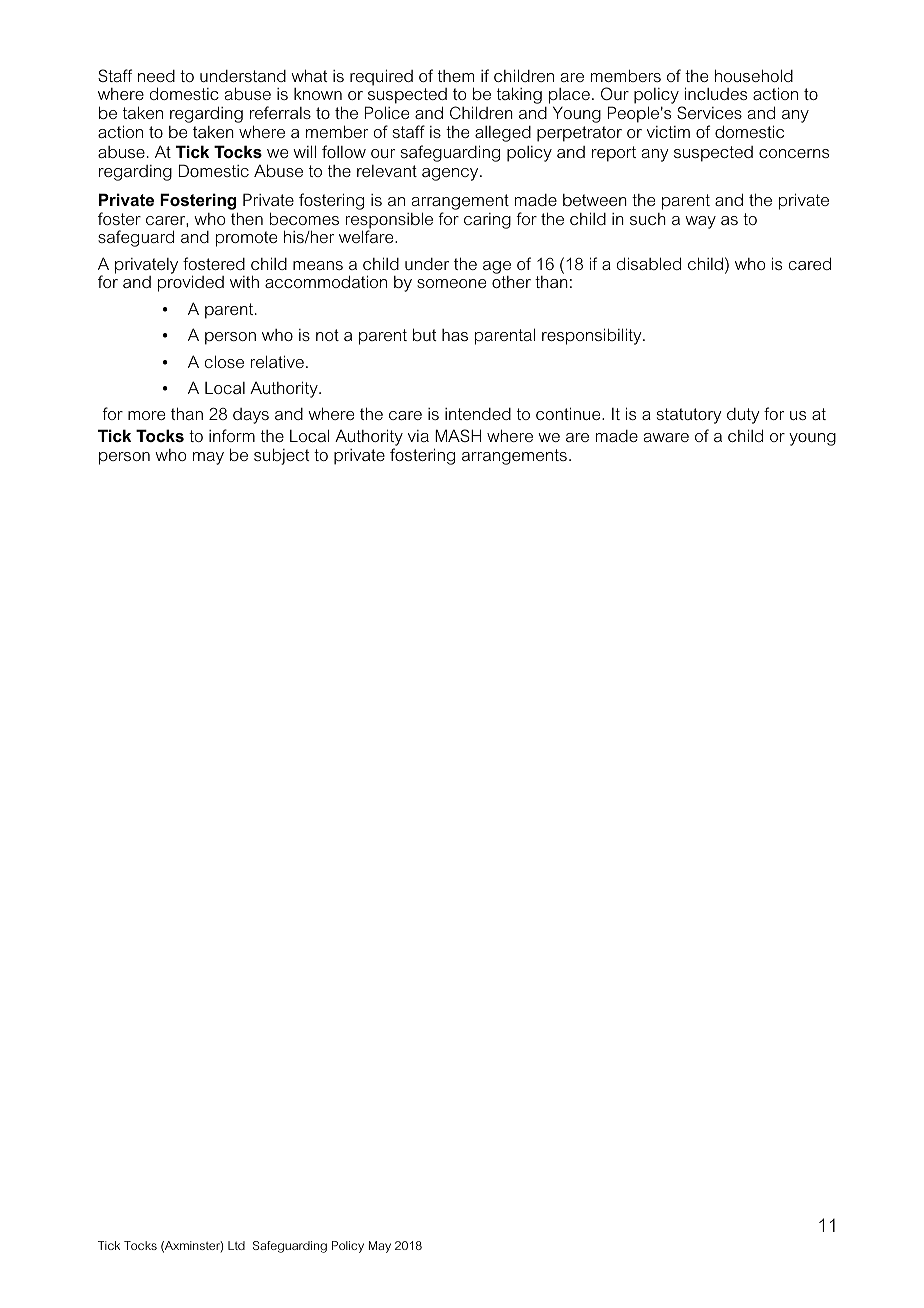  Describe the element at coordinates (666, 437) in the image. I see `aware` at that location.
